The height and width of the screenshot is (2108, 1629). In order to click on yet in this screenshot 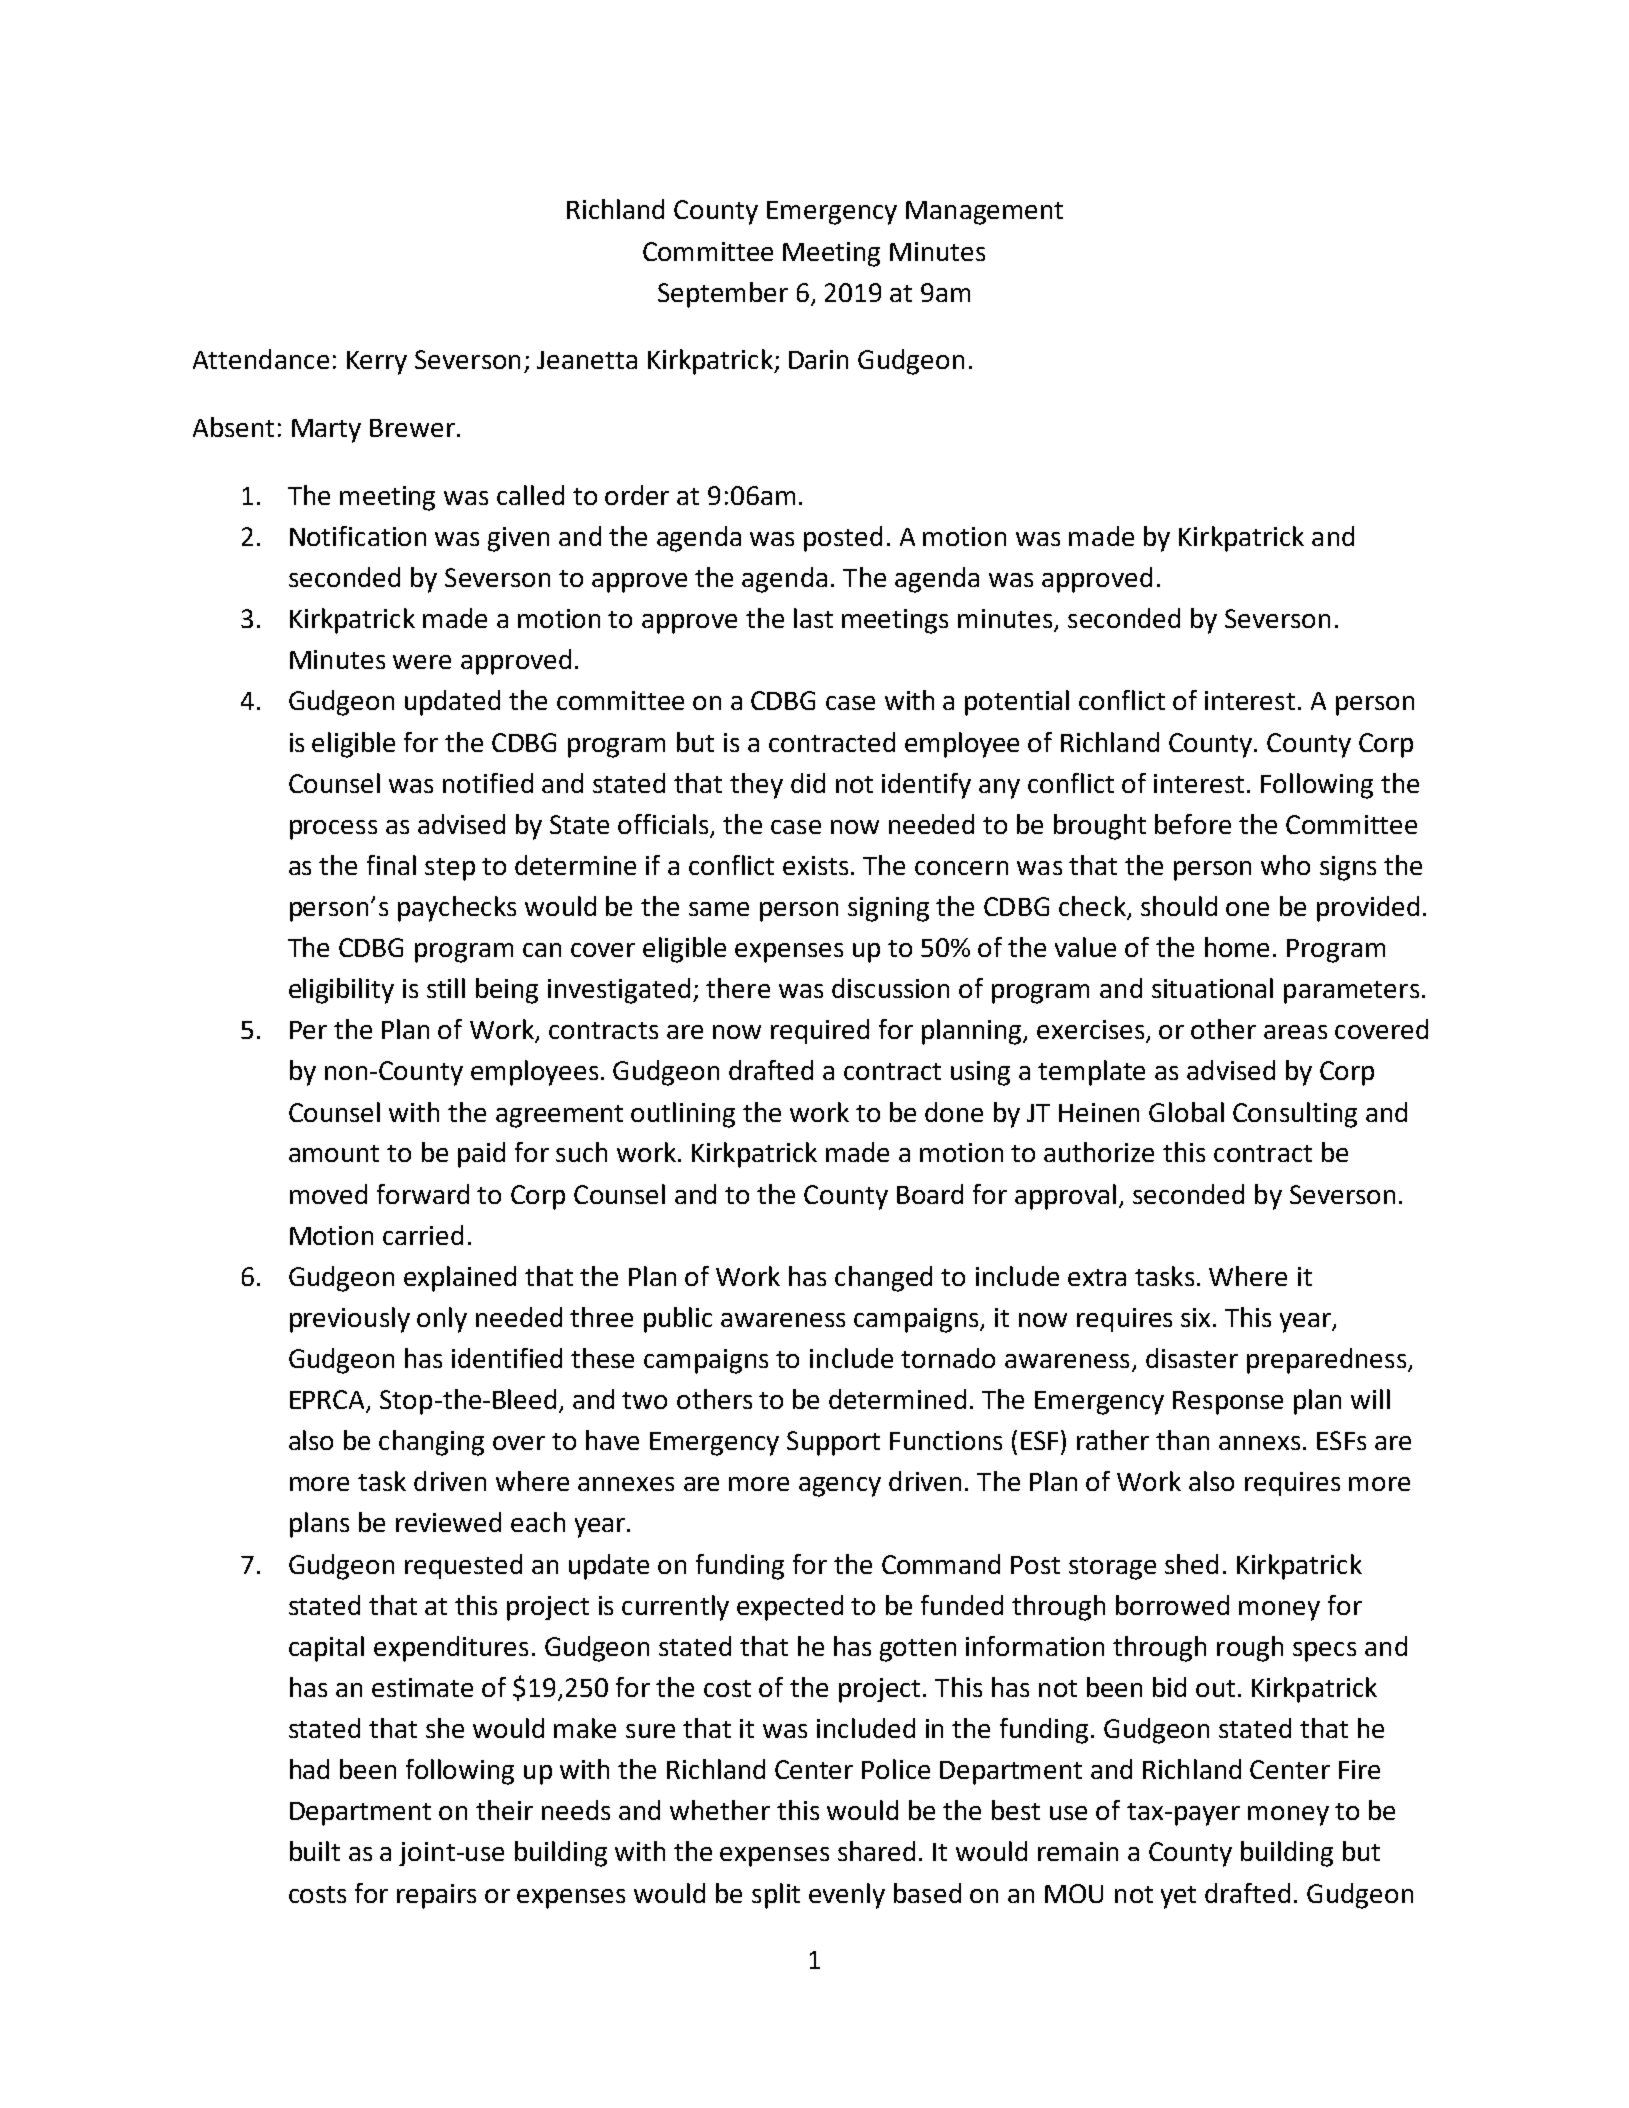, I will do `click(1178, 1897)`.
